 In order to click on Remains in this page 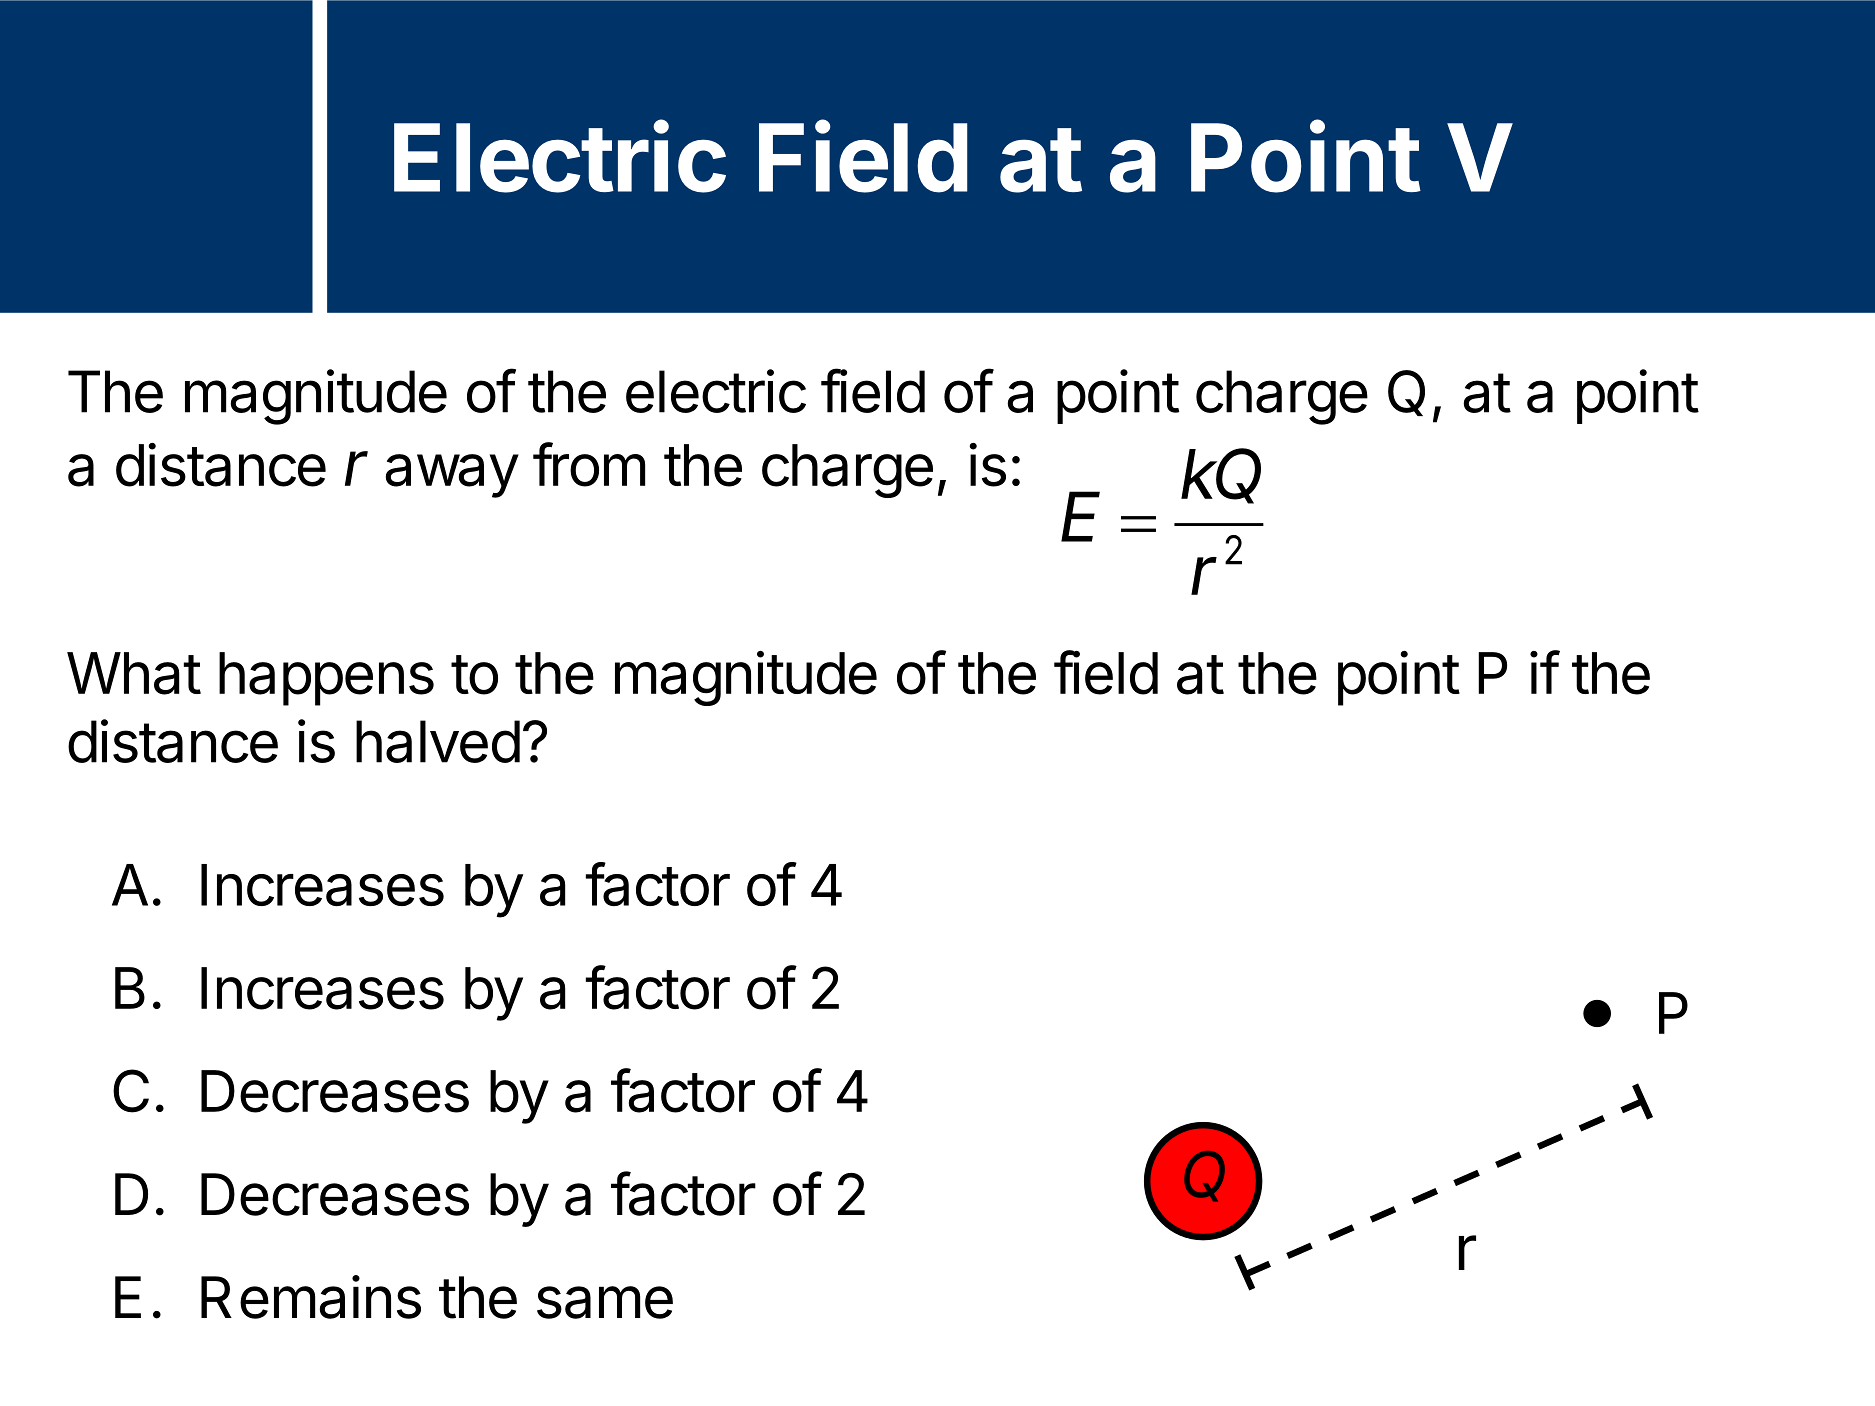, I will do `click(311, 1297)`.
